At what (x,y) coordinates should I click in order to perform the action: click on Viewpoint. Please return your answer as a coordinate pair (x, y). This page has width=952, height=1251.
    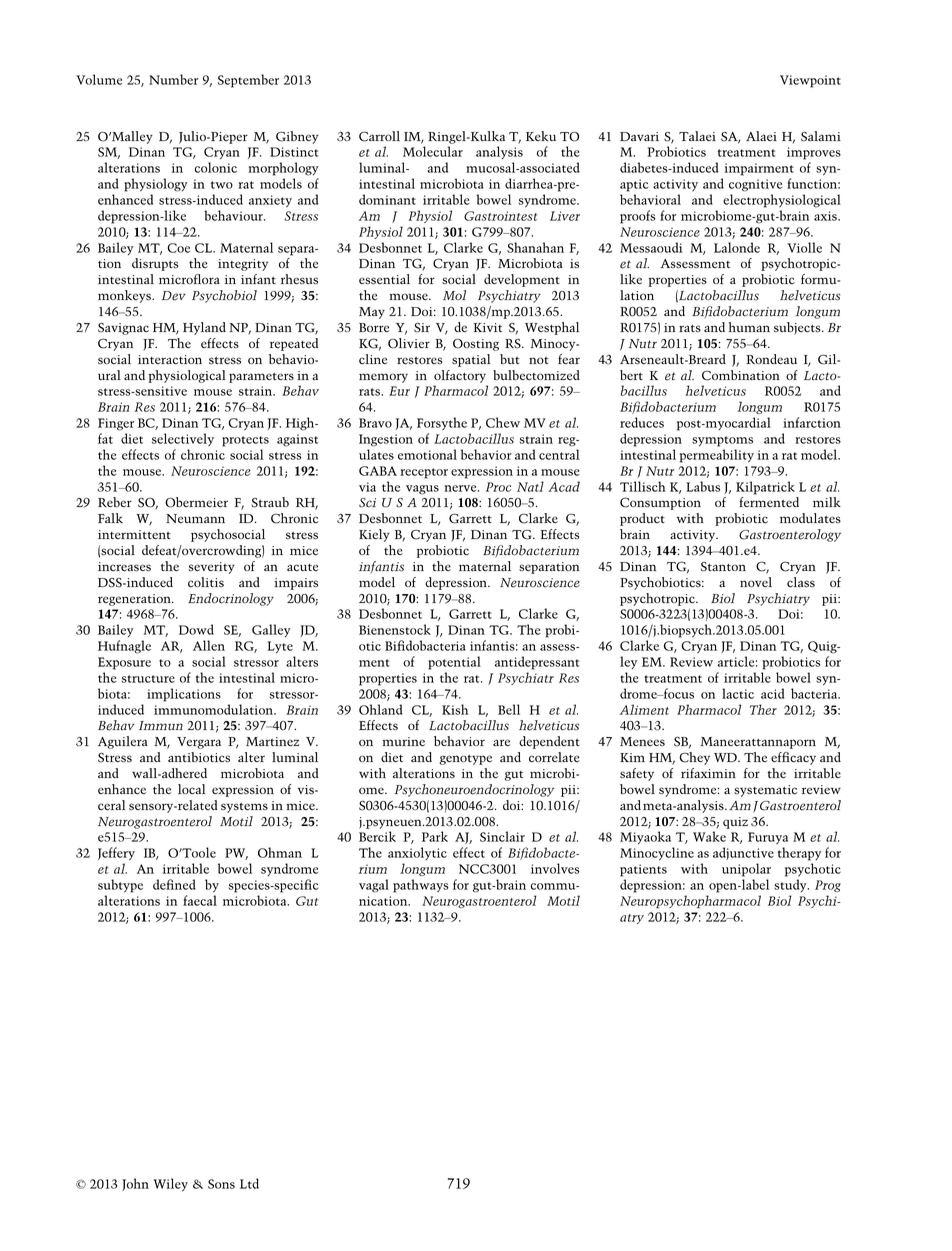
    Looking at the image, I should click on (810, 81).
